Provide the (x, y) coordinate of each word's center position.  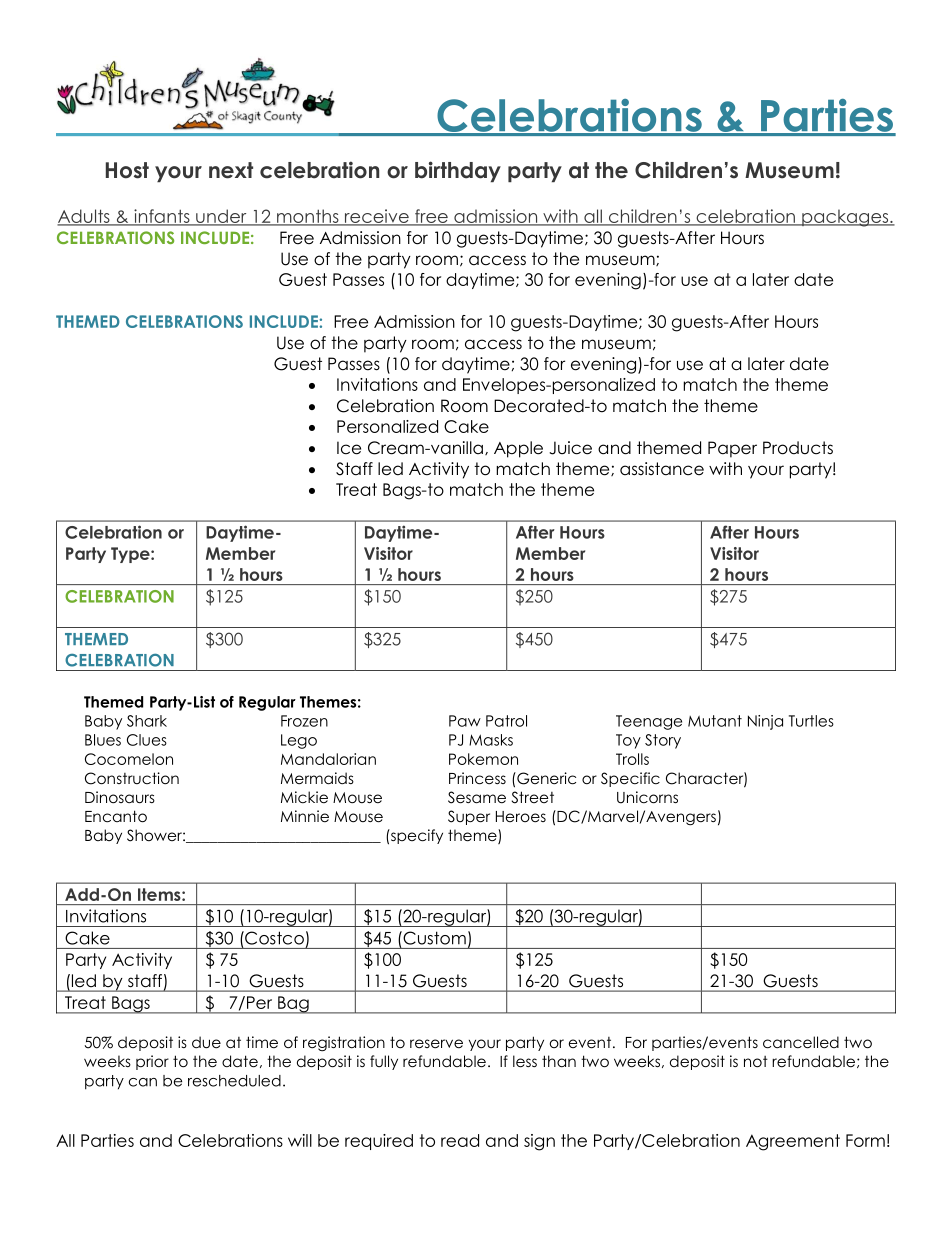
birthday (458, 171)
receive (377, 217)
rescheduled (234, 1081)
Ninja (765, 722)
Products (798, 448)
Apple (518, 449)
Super (469, 817)
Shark (147, 721)
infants (162, 217)
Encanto (116, 816)
